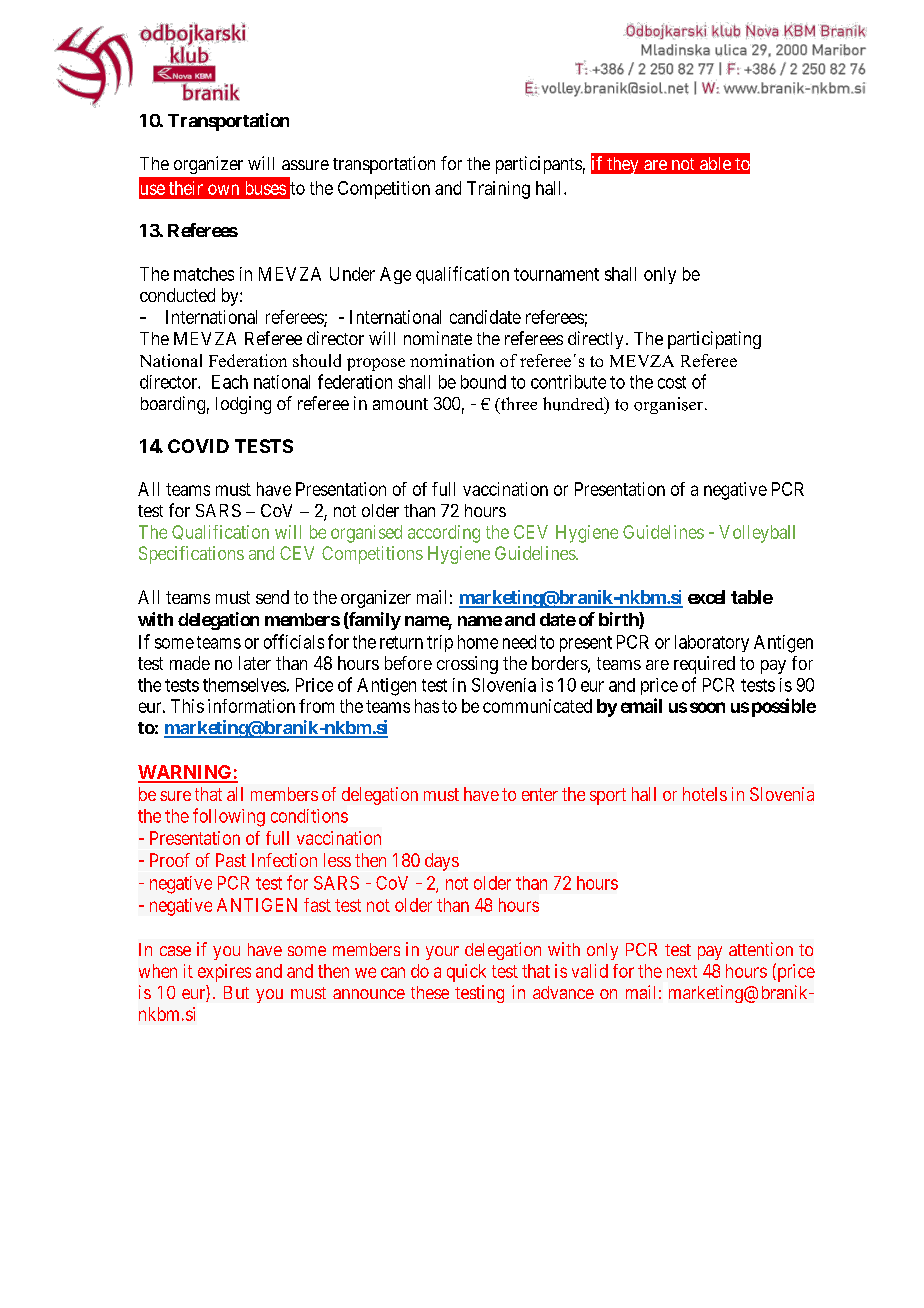  What do you see at coordinates (705, 794) in the screenshot?
I see `hotels` at bounding box center [705, 794].
